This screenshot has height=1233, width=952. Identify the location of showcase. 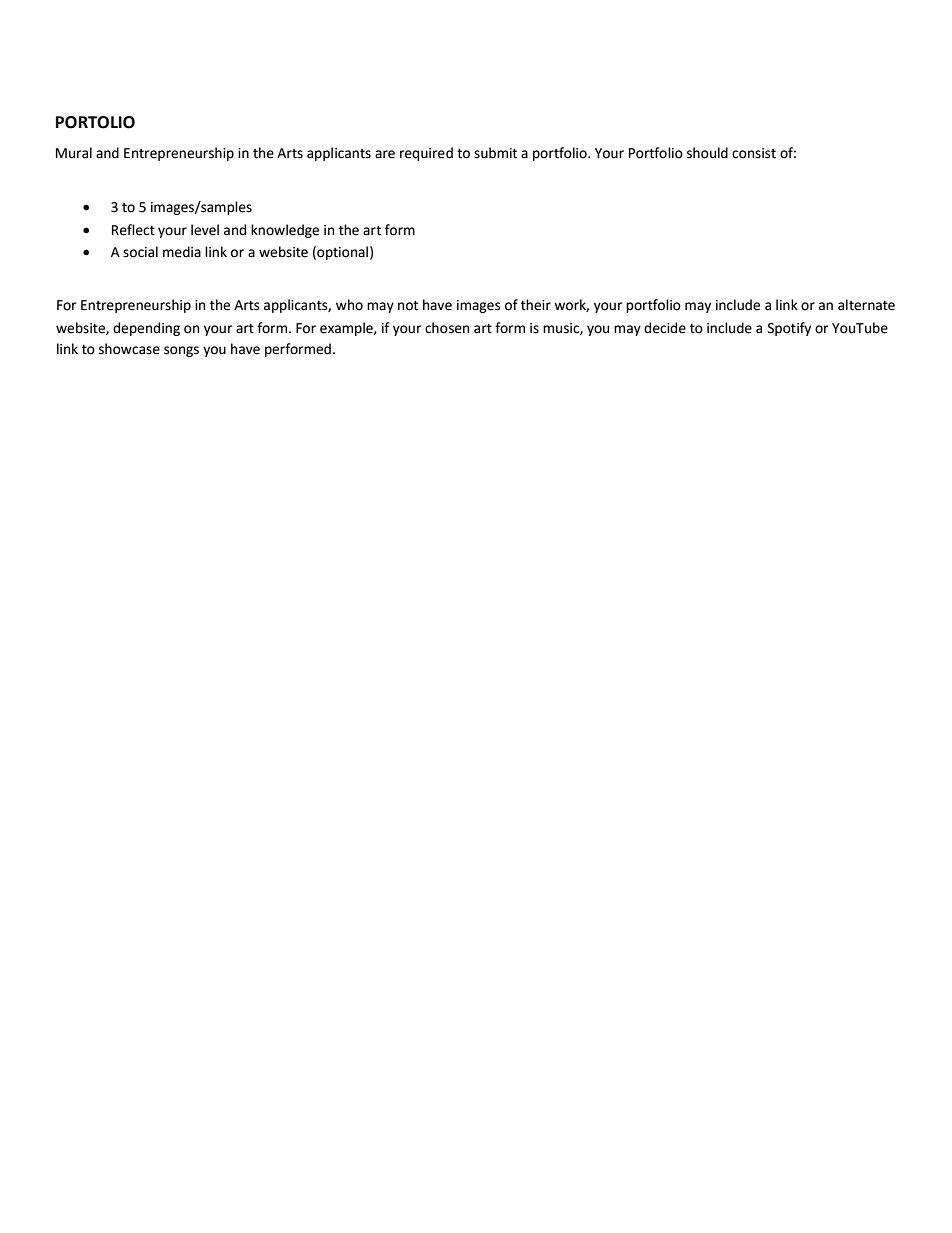
(129, 349).
